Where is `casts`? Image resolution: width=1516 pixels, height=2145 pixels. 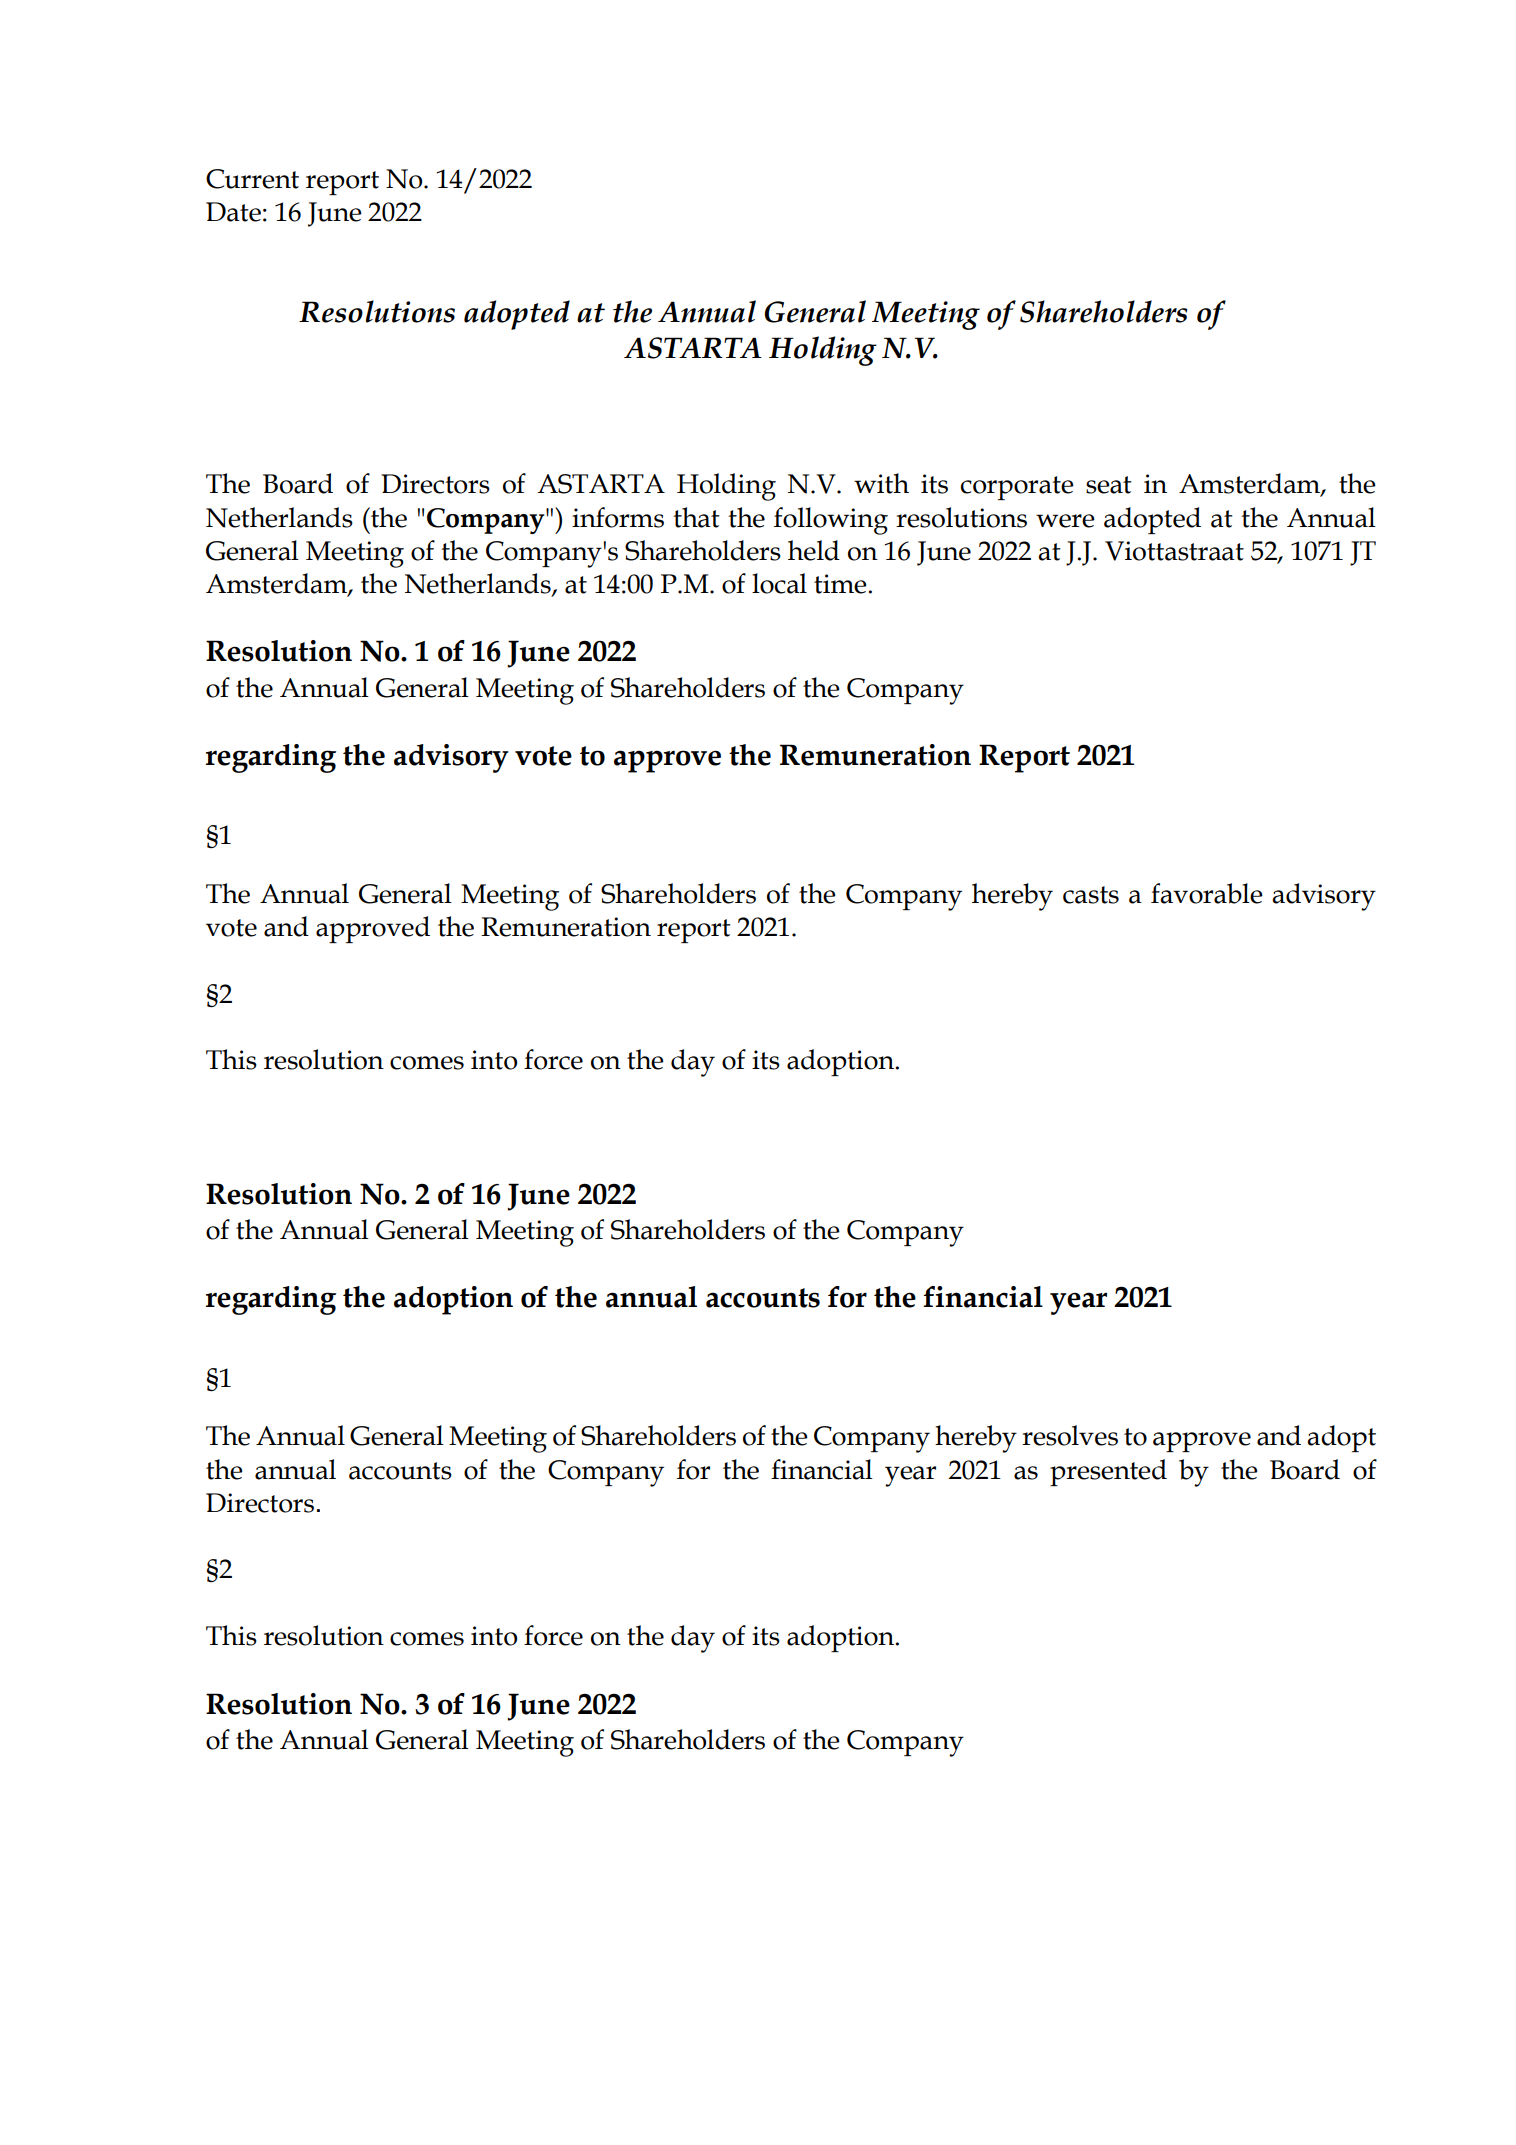
casts is located at coordinates (1091, 895).
